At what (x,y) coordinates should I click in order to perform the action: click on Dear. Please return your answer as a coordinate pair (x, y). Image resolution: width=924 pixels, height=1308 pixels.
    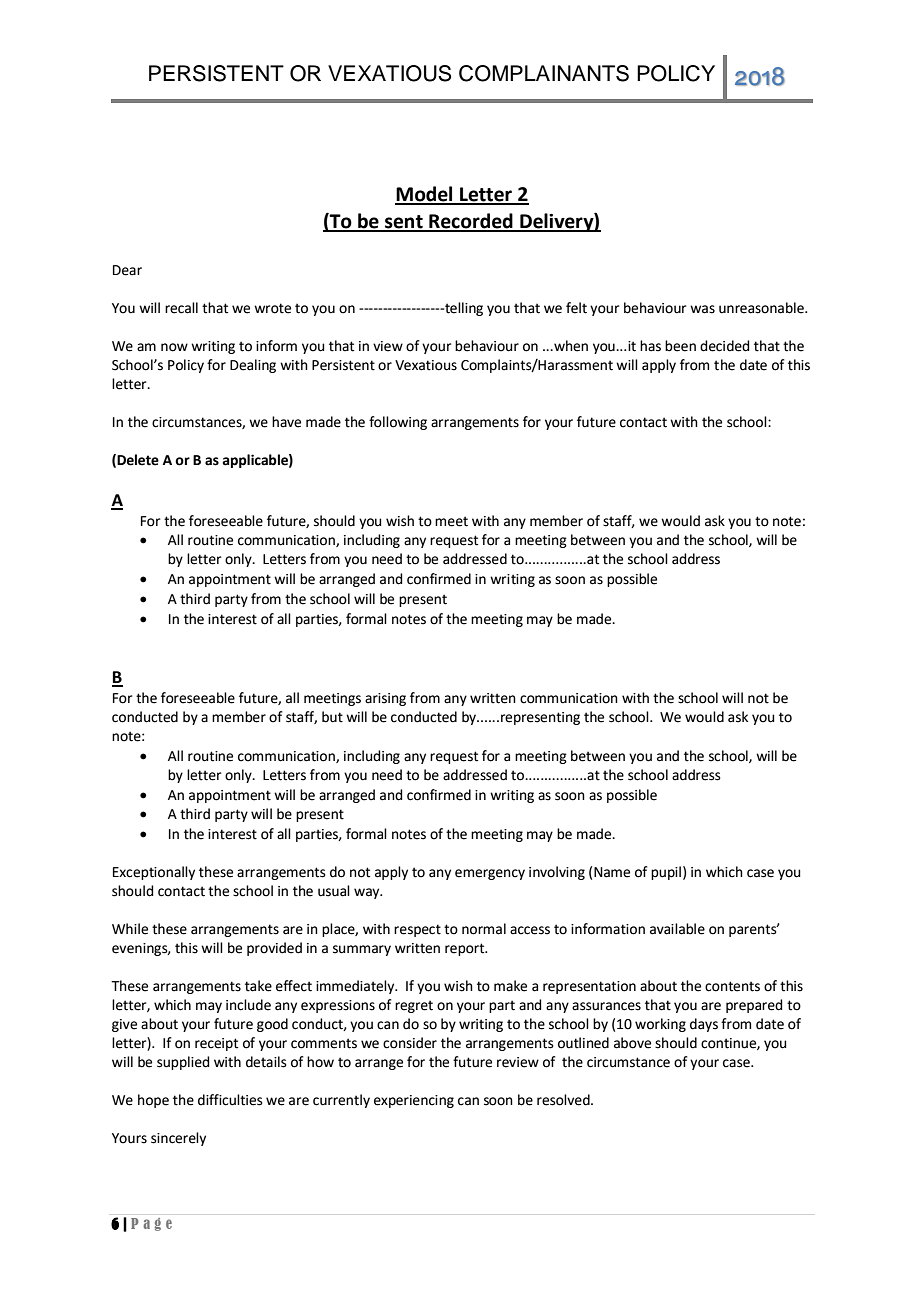
    Looking at the image, I should click on (127, 270).
